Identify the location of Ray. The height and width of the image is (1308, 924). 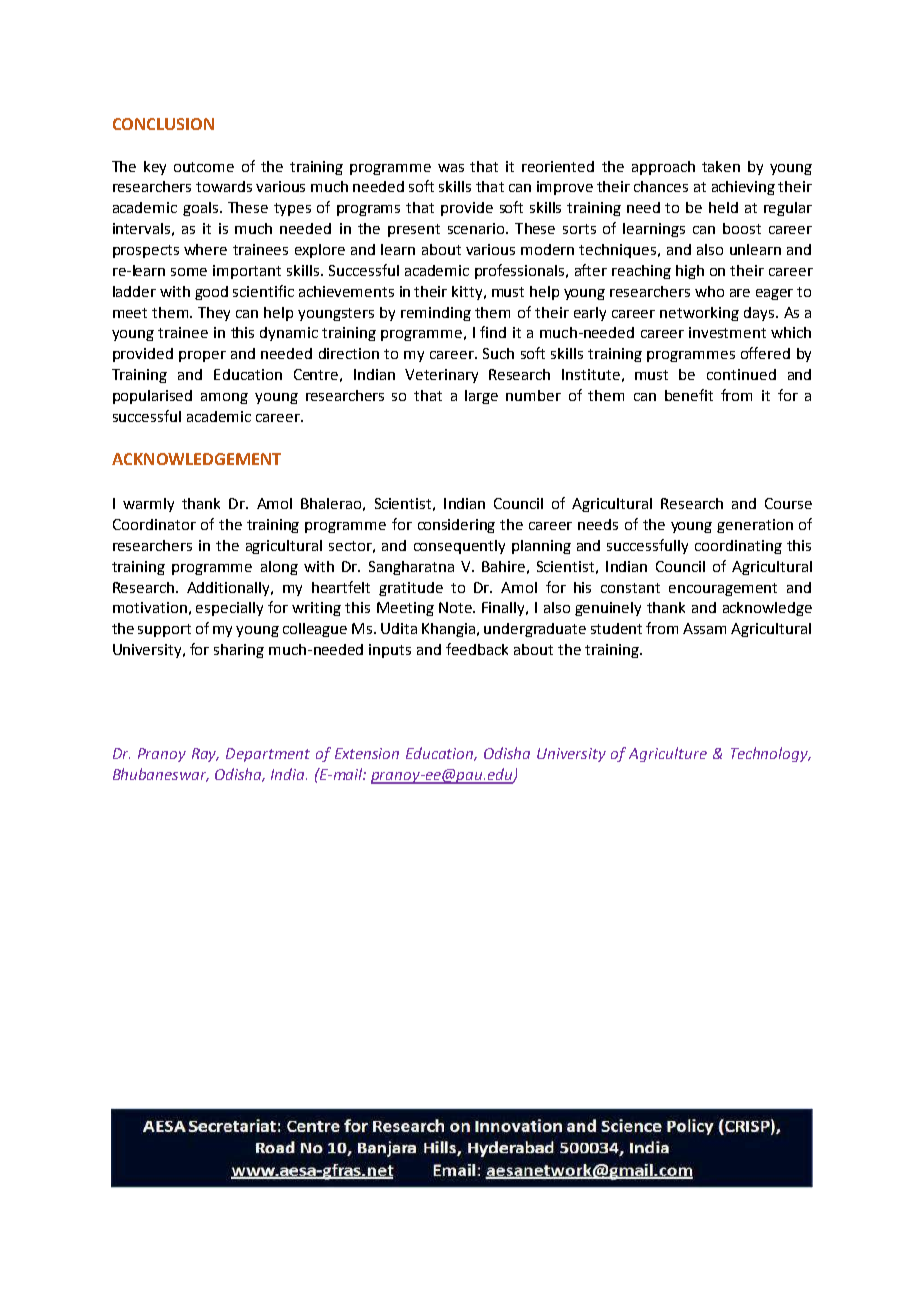
(205, 755).
